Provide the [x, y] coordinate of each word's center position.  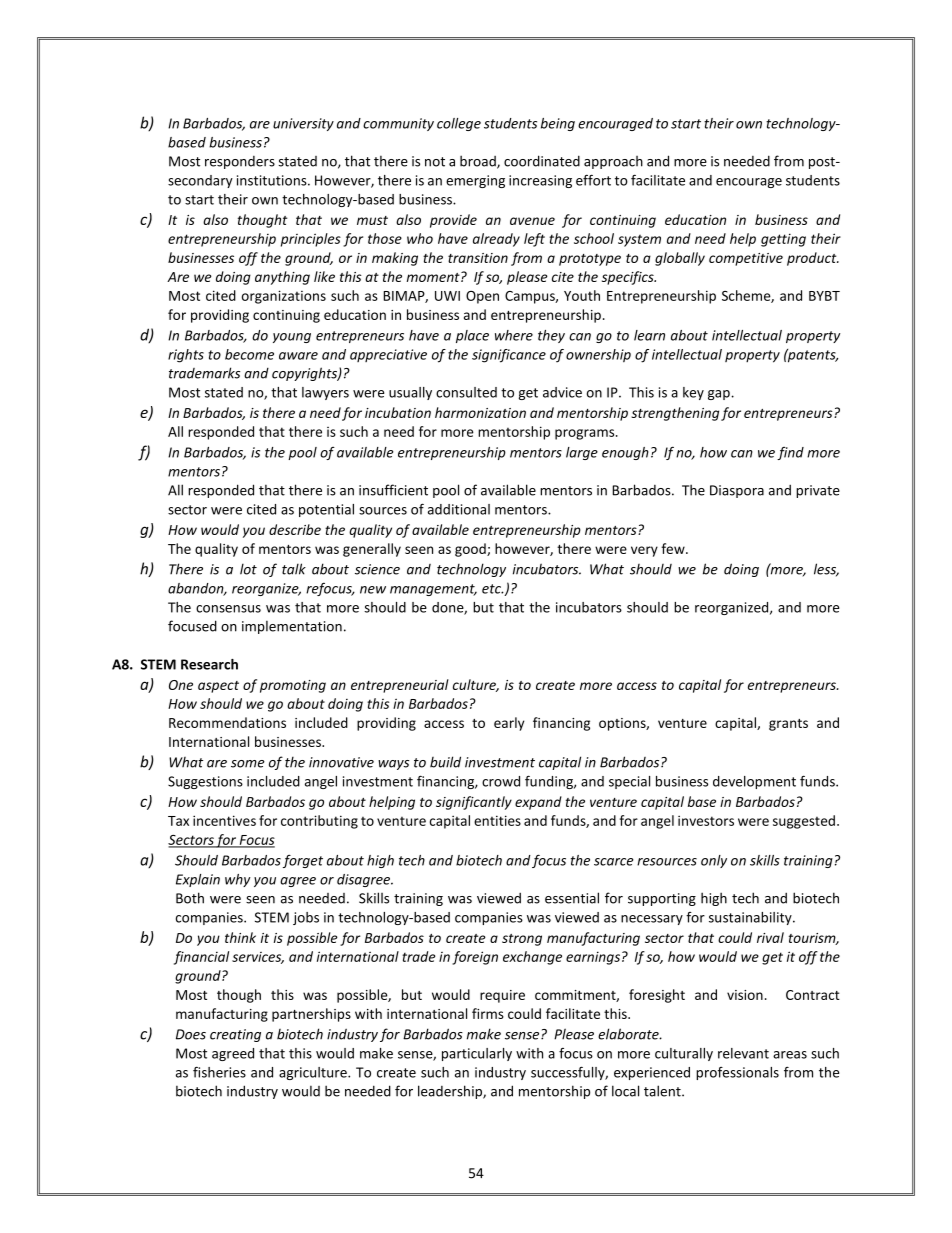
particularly [477, 1054]
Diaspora [737, 491]
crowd [501, 781]
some [248, 764]
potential [326, 510]
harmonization [480, 412]
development [754, 782]
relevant [743, 1053]
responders [240, 162]
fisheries [219, 1072]
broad [479, 162]
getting [783, 240]
